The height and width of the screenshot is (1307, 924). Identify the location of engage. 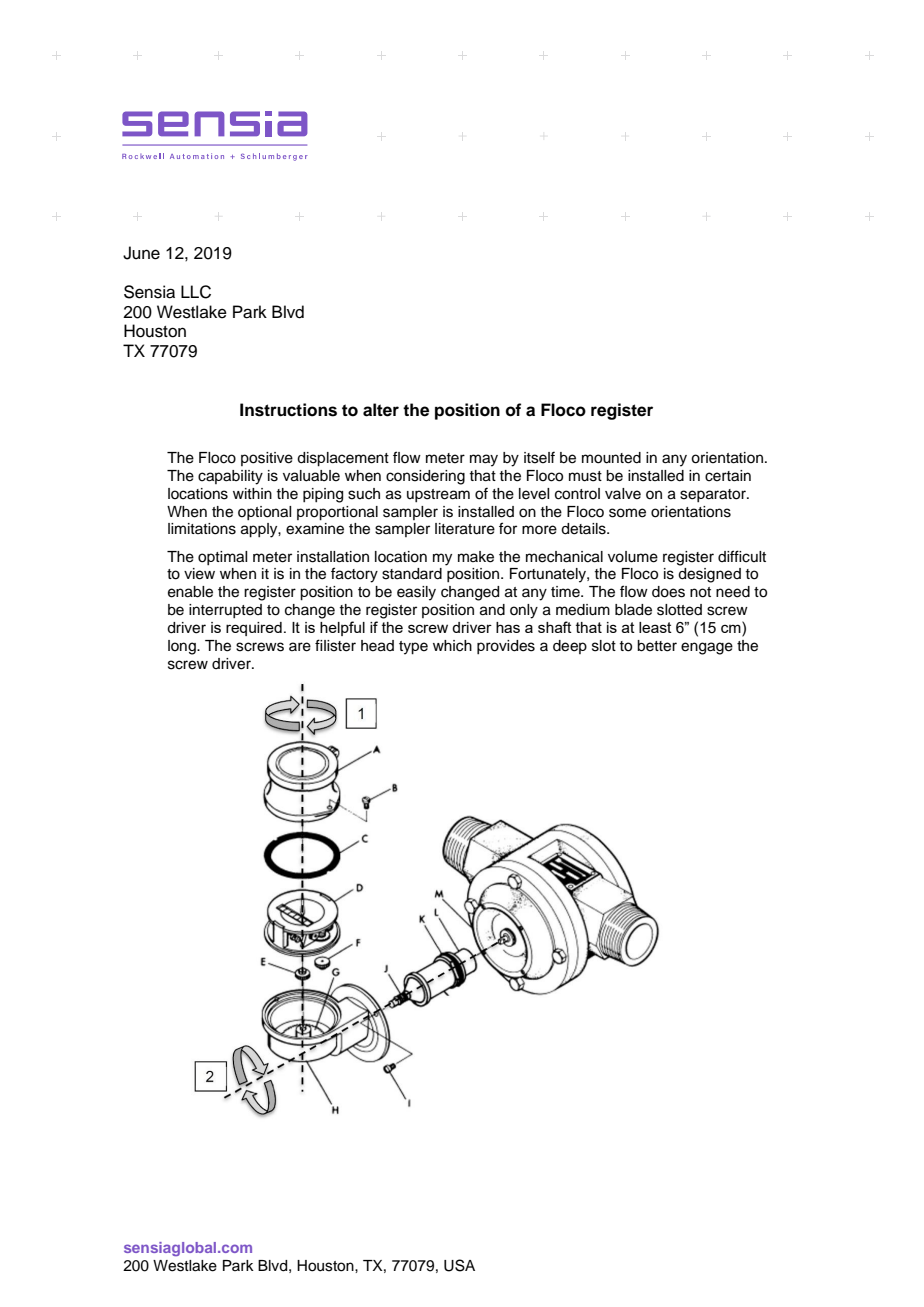
(707, 648).
